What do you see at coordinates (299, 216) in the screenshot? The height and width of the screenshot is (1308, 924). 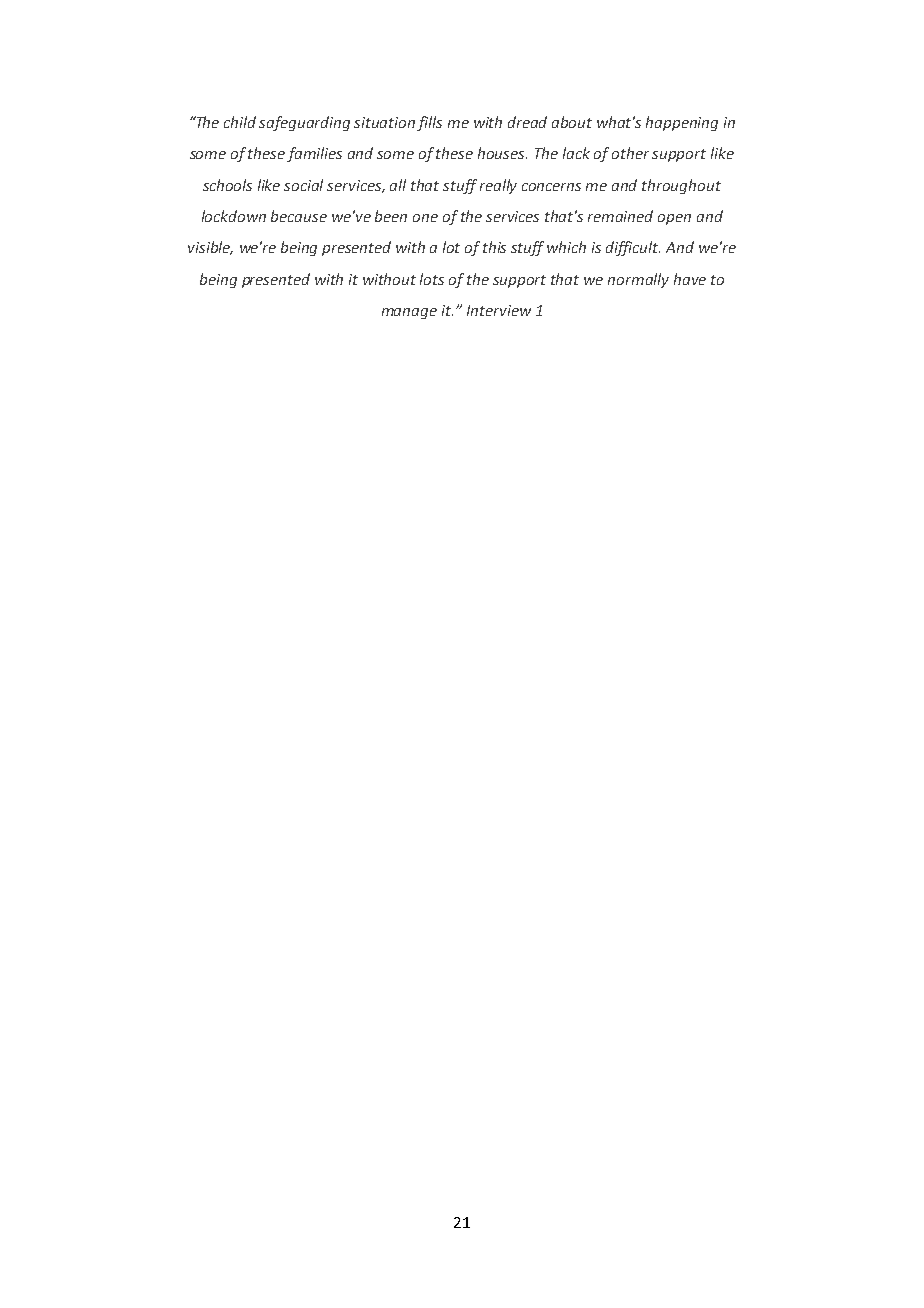 I see `because` at bounding box center [299, 216].
